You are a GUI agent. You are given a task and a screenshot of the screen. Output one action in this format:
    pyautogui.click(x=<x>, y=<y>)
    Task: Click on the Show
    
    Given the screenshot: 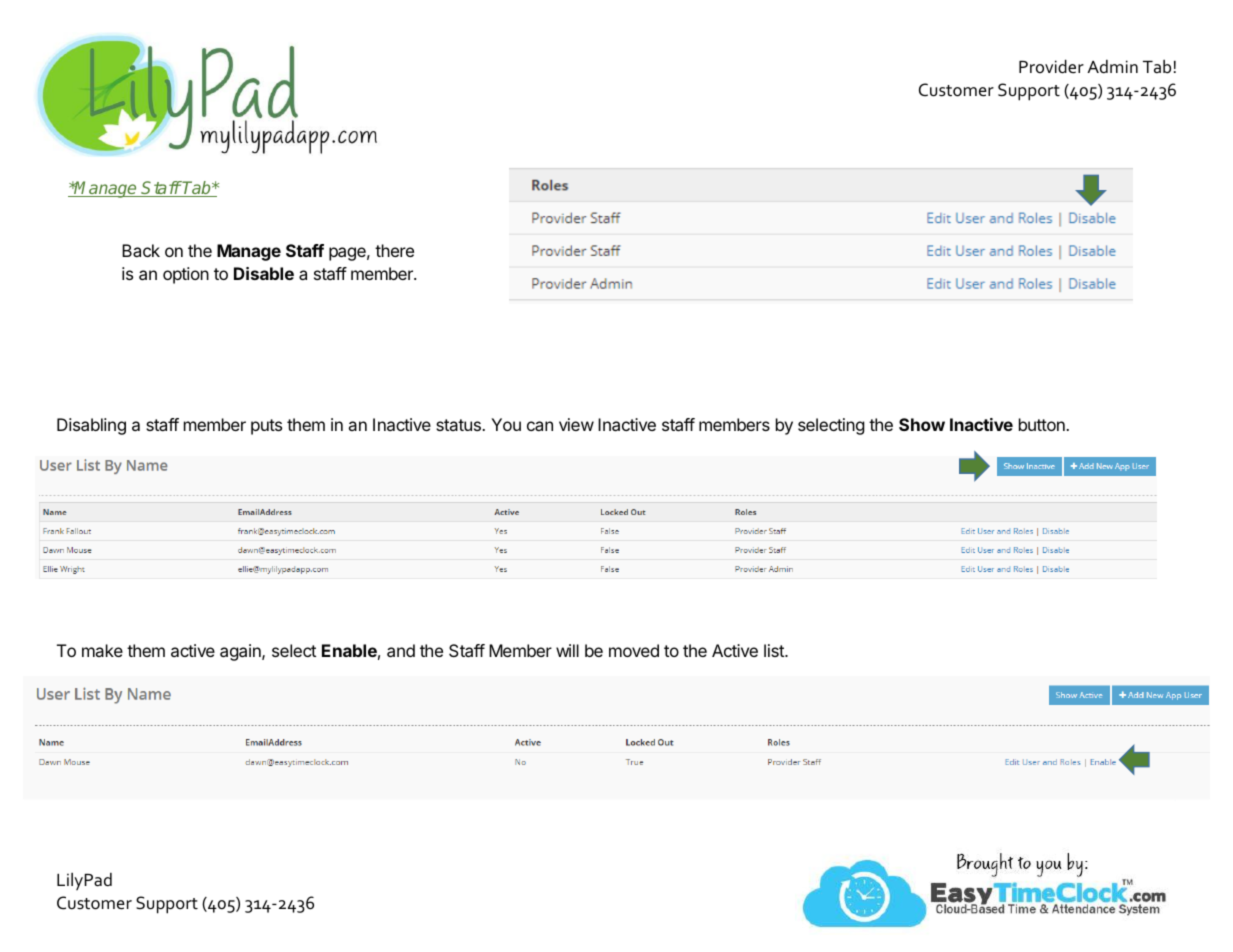 What is the action you would take?
    pyautogui.click(x=922, y=424)
